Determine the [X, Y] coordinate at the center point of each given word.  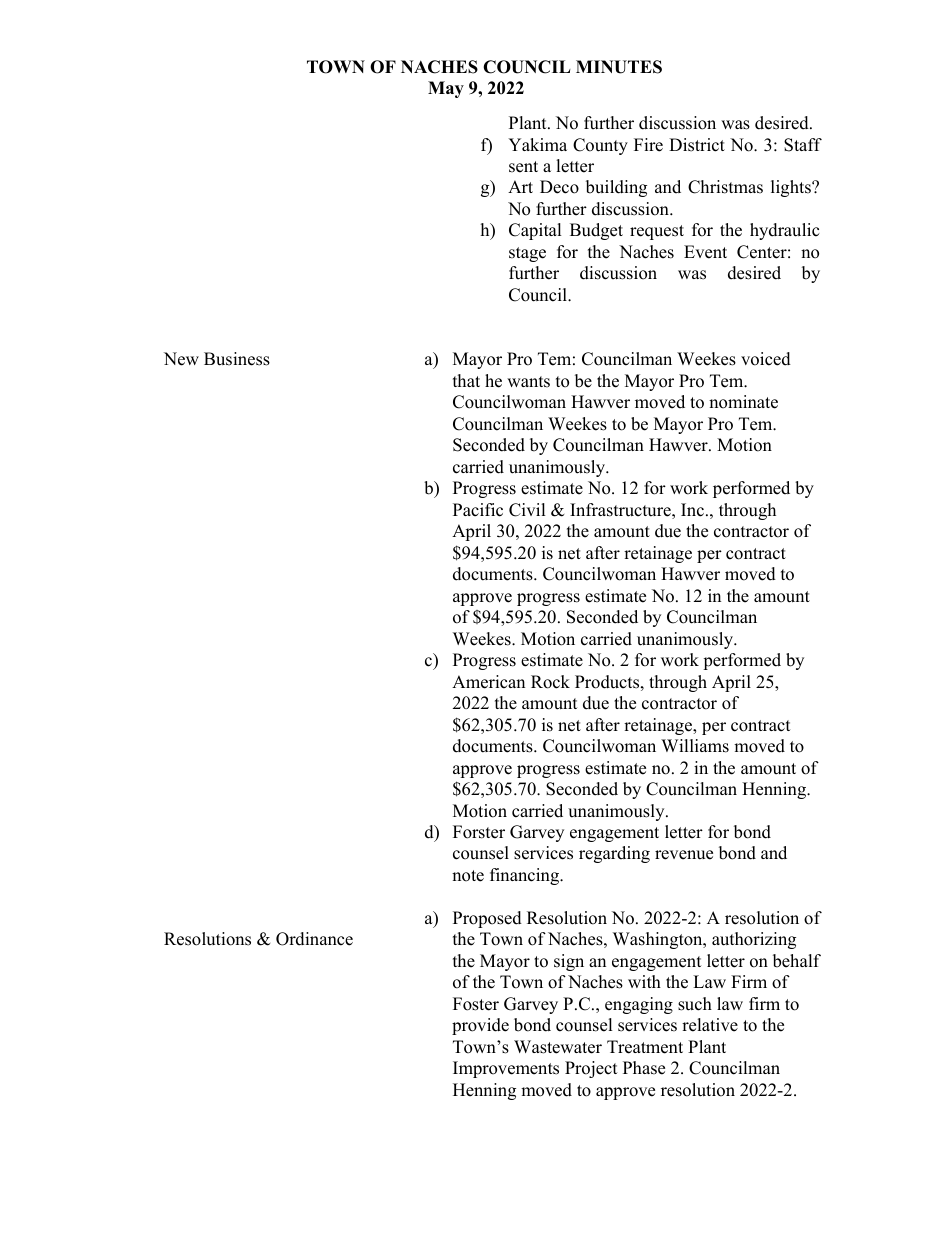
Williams [695, 746]
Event [705, 252]
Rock [550, 682]
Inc [692, 510]
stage [527, 254]
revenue [684, 855]
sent [523, 167]
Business [237, 359]
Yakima [537, 144]
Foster [476, 1004]
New [181, 359]
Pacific [478, 510]
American [488, 682]
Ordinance [314, 939]
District [697, 145]
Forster [479, 832]
